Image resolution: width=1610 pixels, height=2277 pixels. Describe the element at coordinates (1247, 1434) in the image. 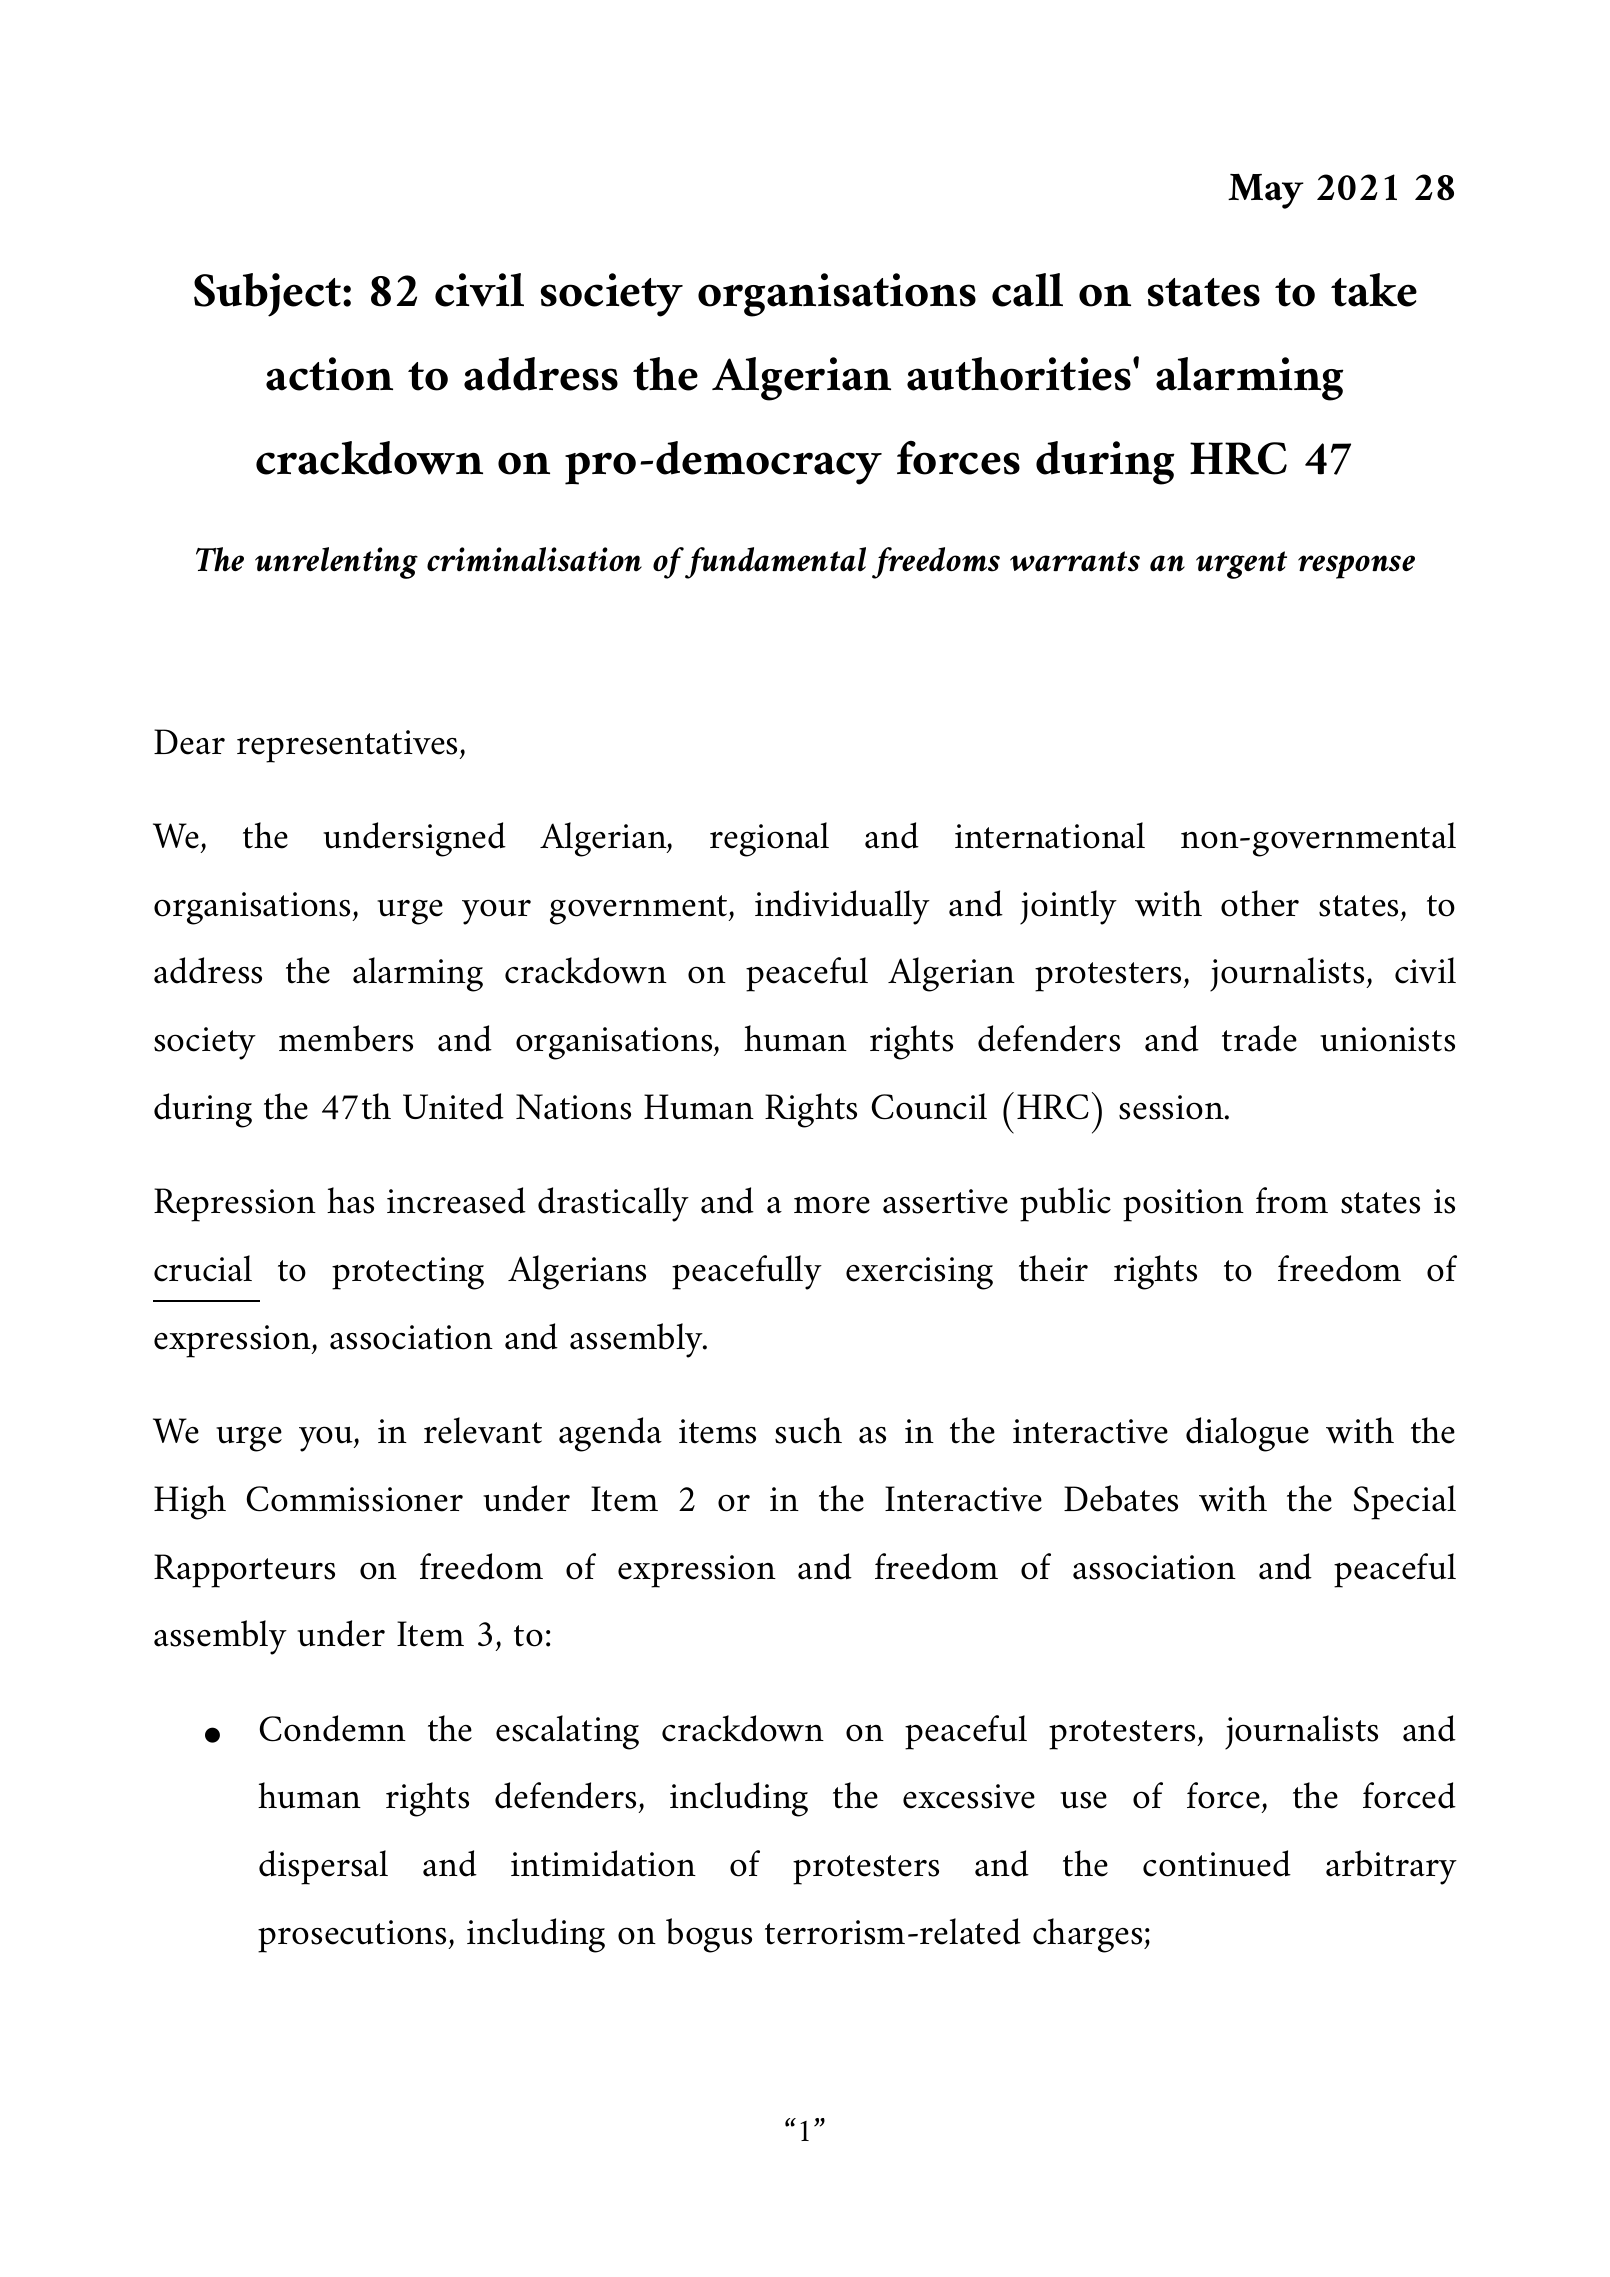

I see `dialogue` at that location.
